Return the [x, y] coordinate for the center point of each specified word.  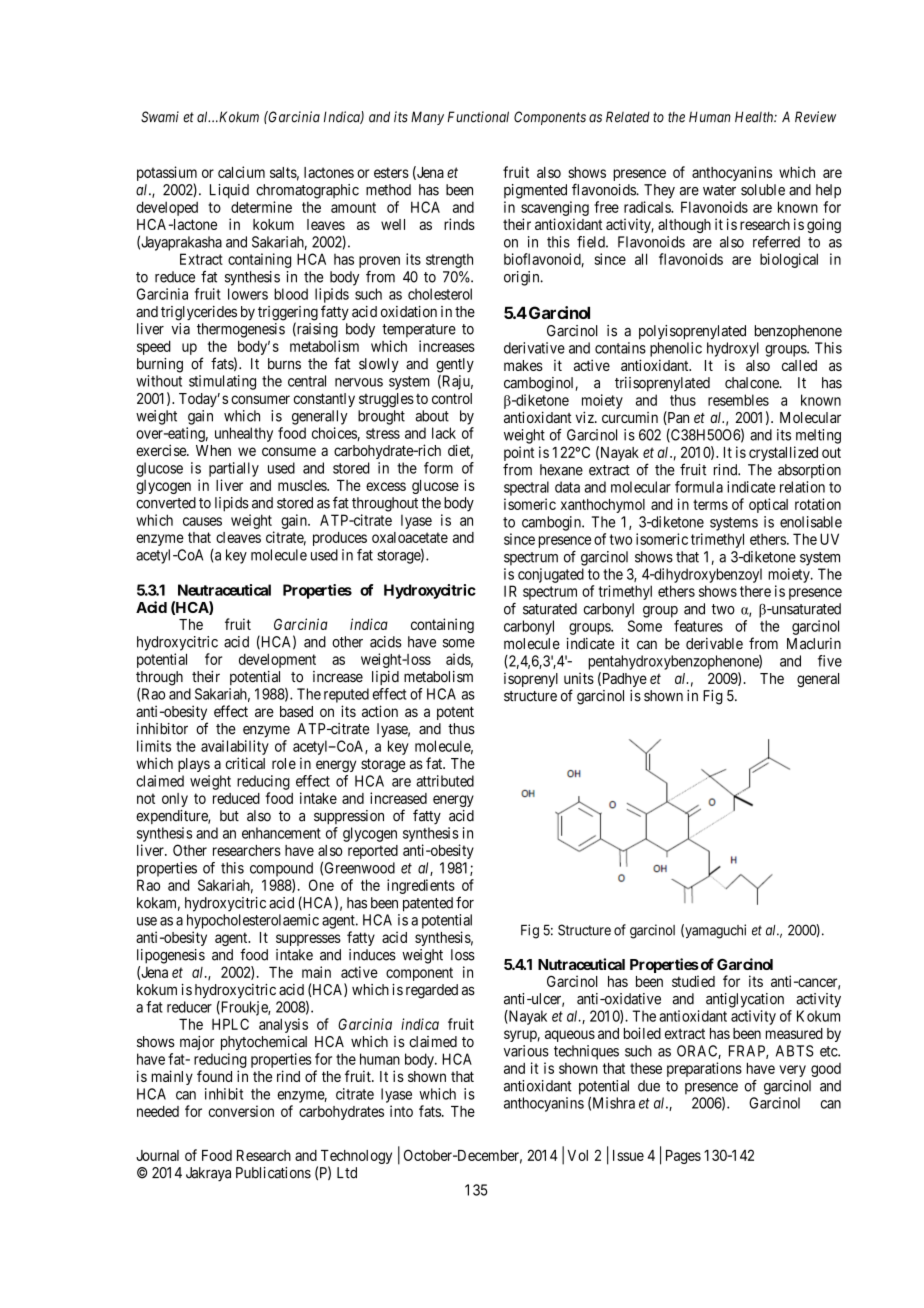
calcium [241, 172]
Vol [577, 1155]
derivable [714, 644]
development [277, 661]
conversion [241, 1111]
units [579, 678]
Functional [478, 117]
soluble [763, 190]
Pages [683, 1157]
